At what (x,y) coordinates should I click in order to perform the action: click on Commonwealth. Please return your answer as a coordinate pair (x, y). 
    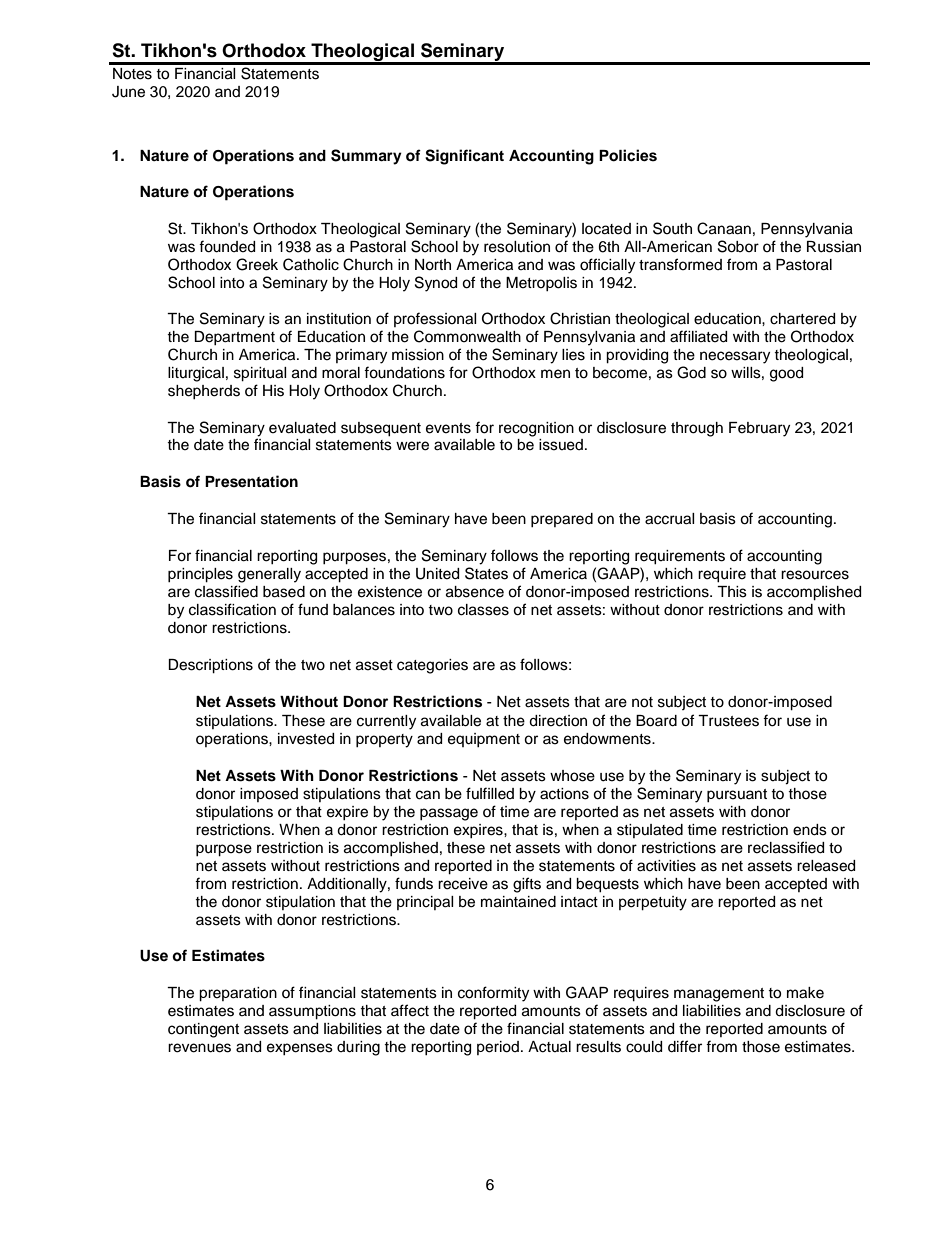
    Looking at the image, I should click on (467, 336).
